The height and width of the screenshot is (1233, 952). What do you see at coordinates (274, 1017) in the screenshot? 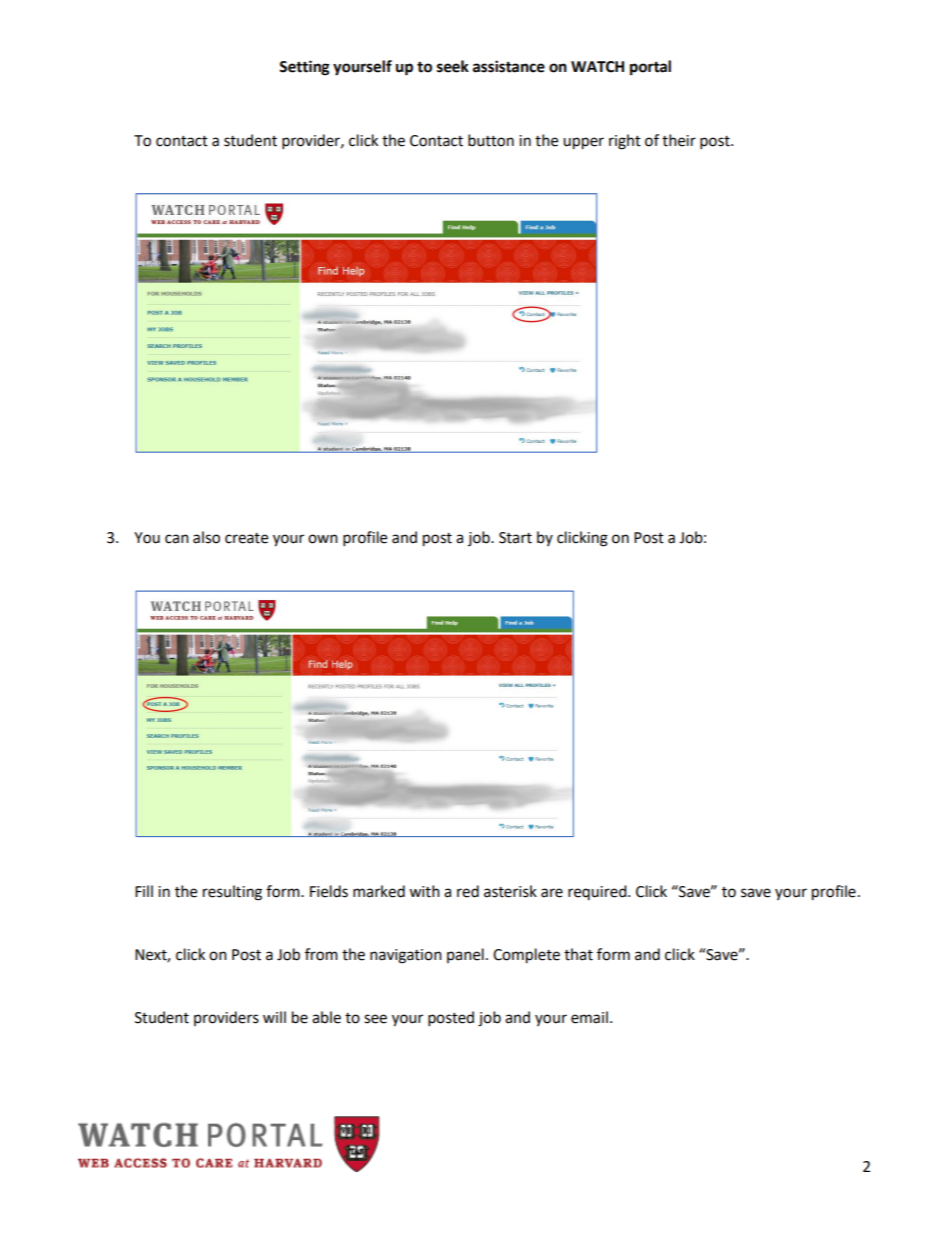
I see `will` at bounding box center [274, 1017].
